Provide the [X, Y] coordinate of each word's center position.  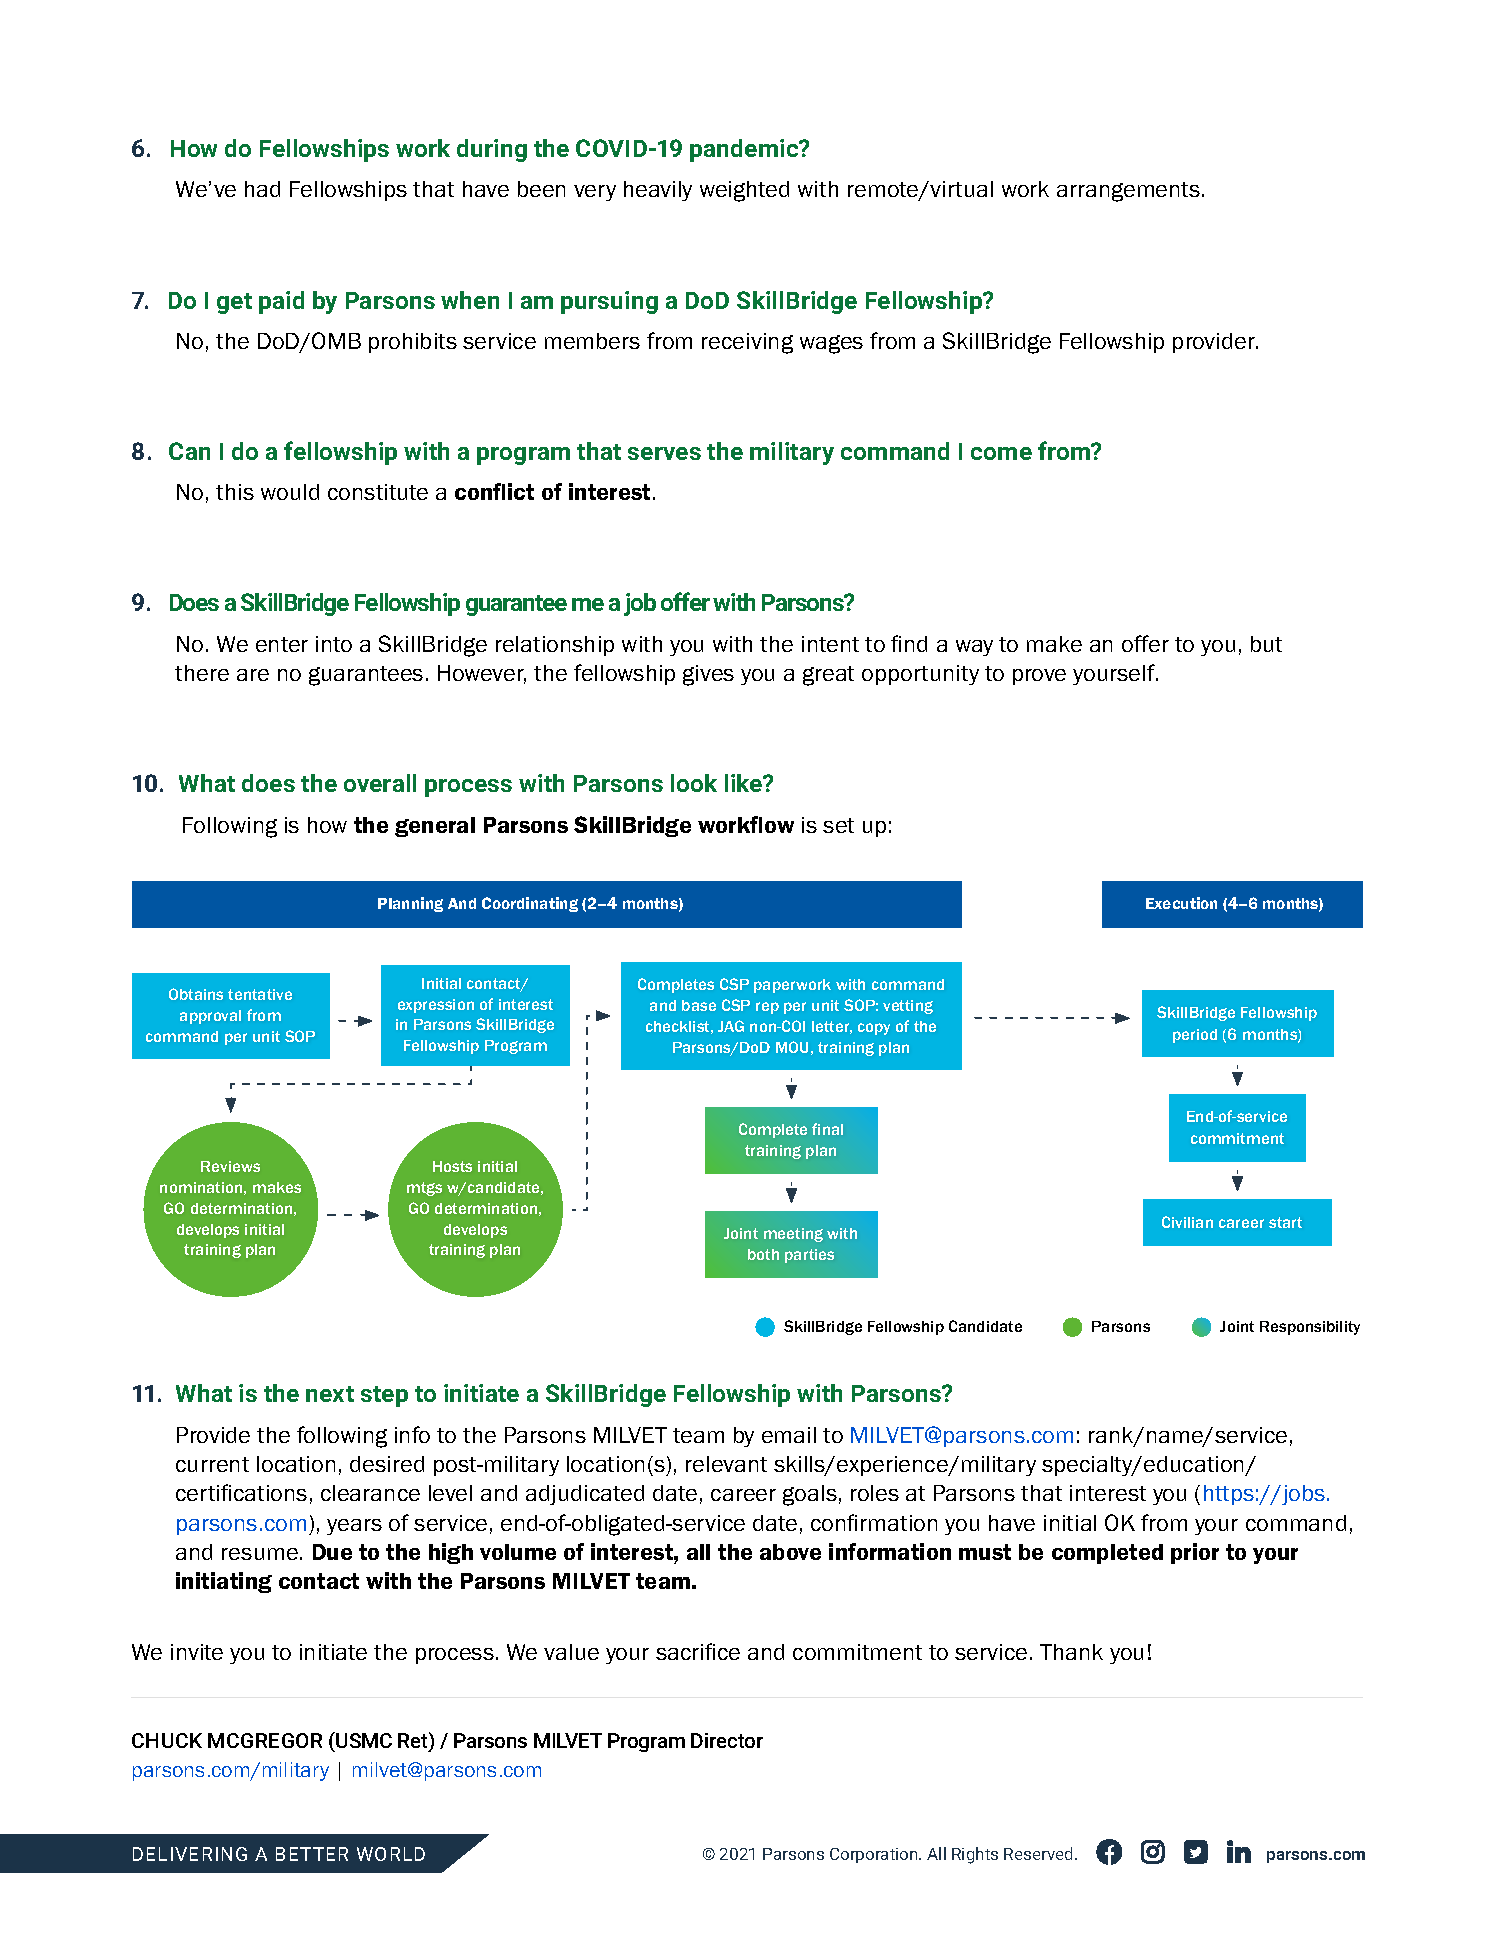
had [262, 189]
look [694, 783]
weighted [744, 191]
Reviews [230, 1166]
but [1266, 644]
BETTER [312, 1854]
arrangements [1130, 192]
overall [380, 783]
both [763, 1254]
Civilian [1187, 1222]
